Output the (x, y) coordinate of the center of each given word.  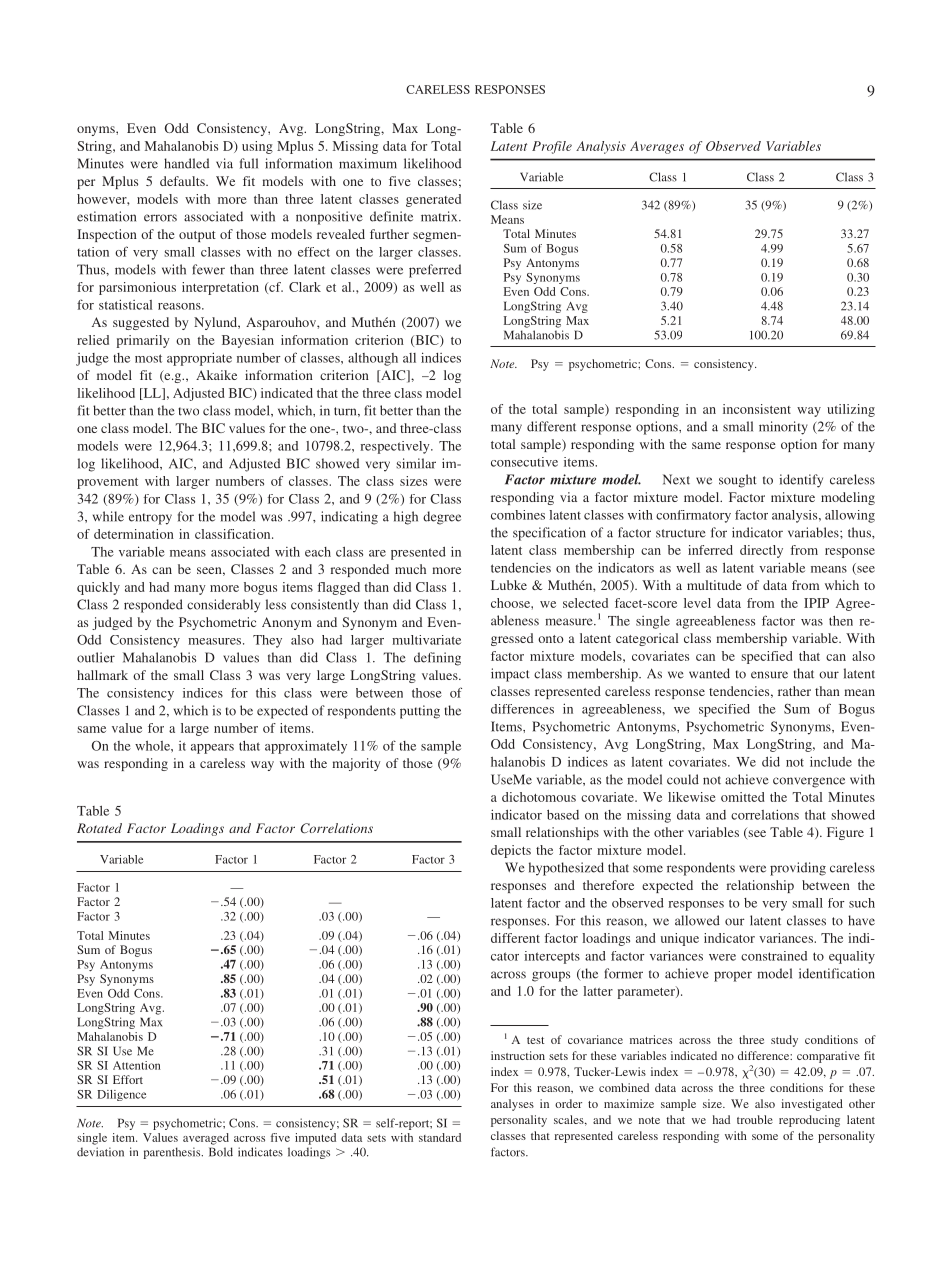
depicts (511, 851)
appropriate (199, 359)
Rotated (99, 828)
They (267, 641)
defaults (183, 181)
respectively (396, 447)
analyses (512, 1105)
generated (433, 200)
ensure (769, 675)
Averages (657, 147)
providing (798, 869)
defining (437, 659)
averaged (206, 1139)
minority (783, 428)
